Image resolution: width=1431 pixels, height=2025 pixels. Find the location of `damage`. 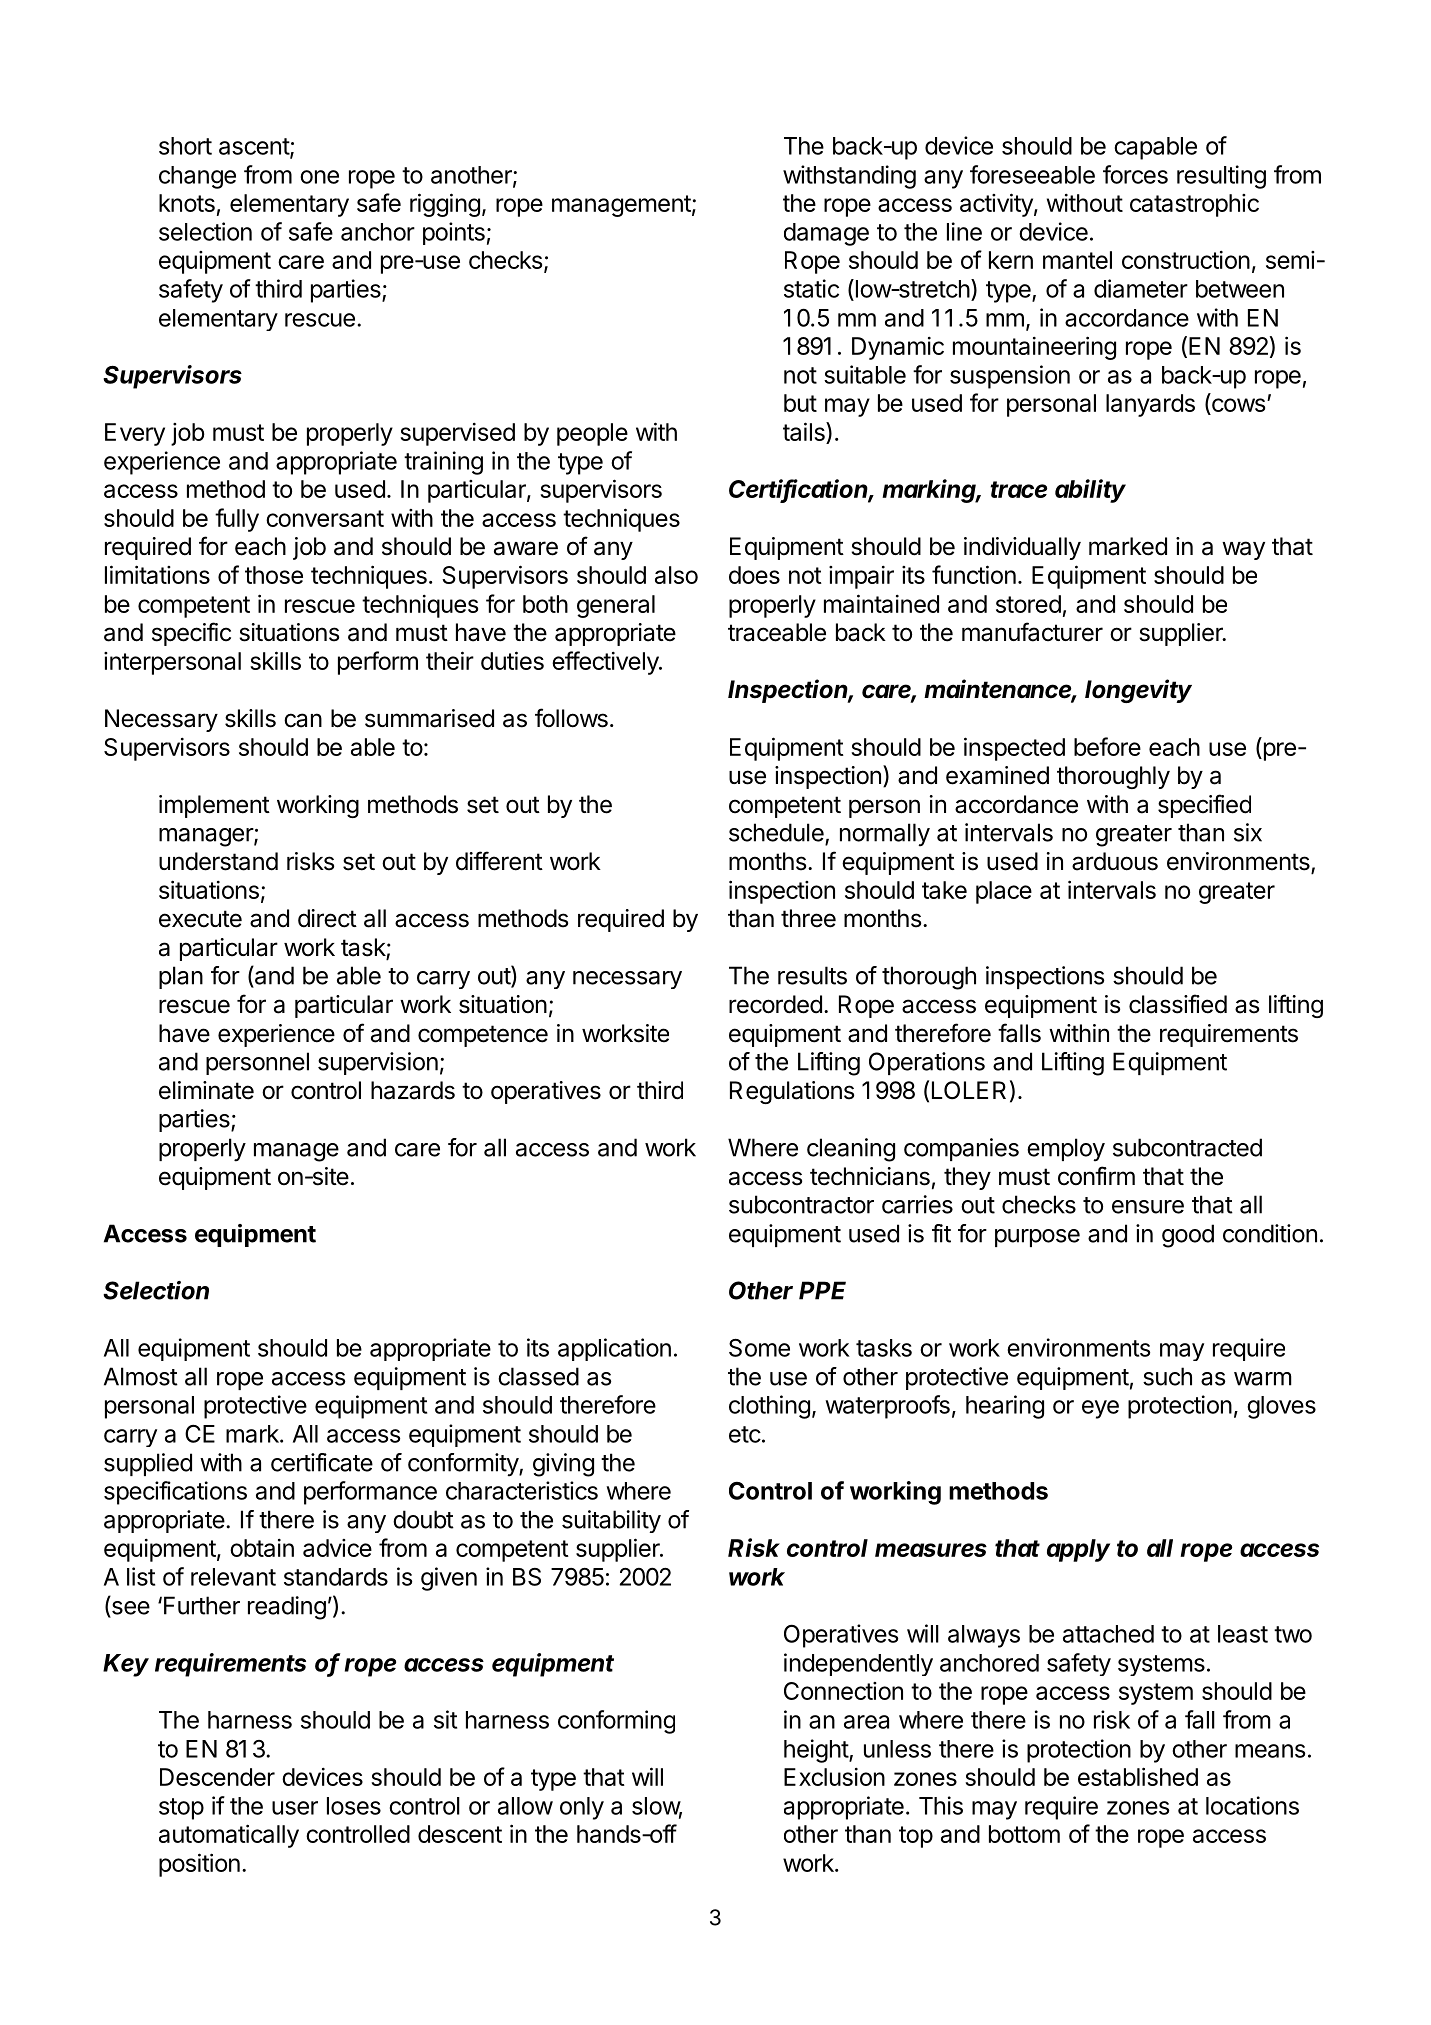

damage is located at coordinates (826, 234).
